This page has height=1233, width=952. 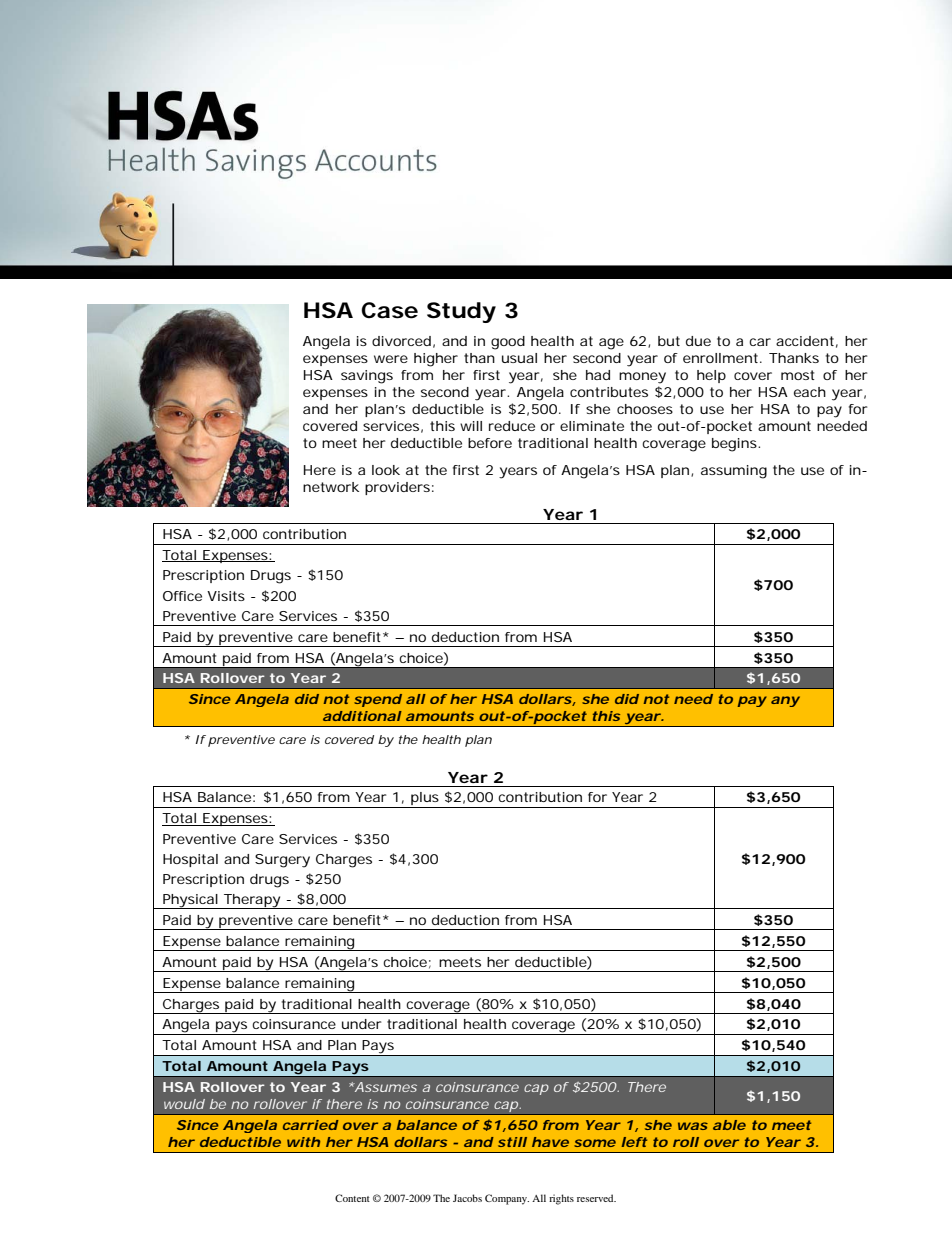 I want to click on due, so click(x=698, y=341).
